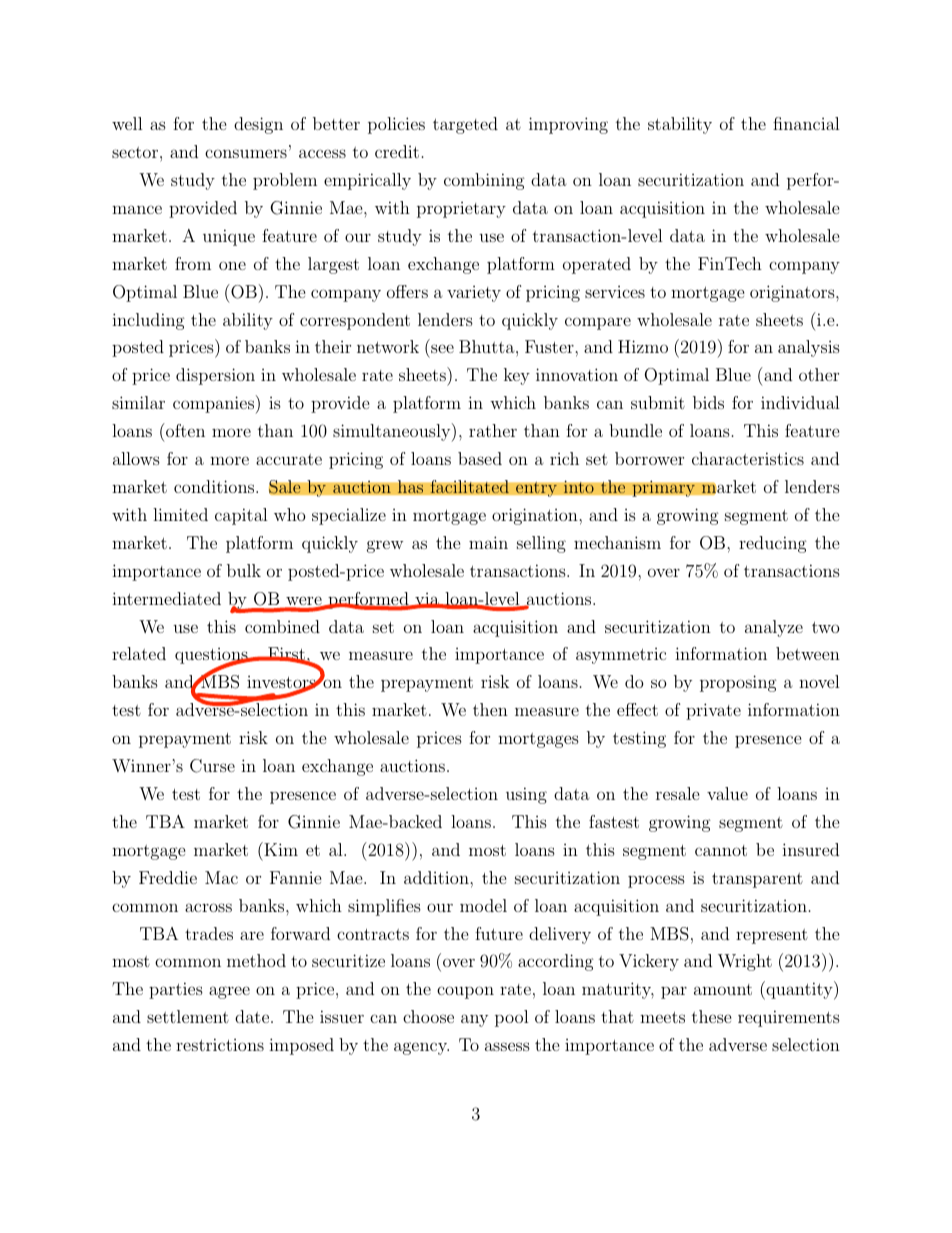 This screenshot has height=1233, width=952. Describe the element at coordinates (806, 123) in the screenshot. I see `financial` at that location.
